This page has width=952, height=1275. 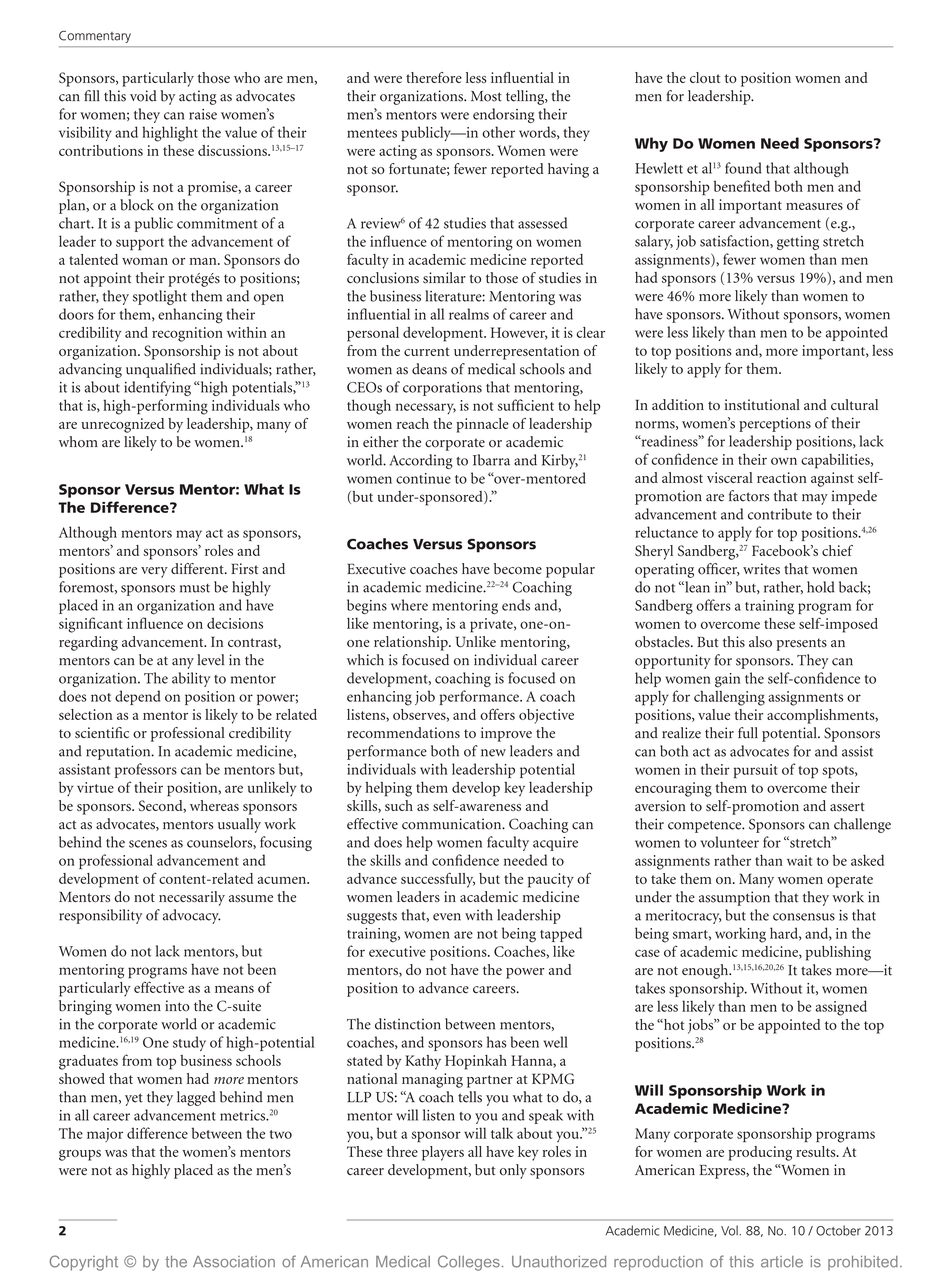 What do you see at coordinates (705, 77) in the page?
I see `clout` at bounding box center [705, 77].
